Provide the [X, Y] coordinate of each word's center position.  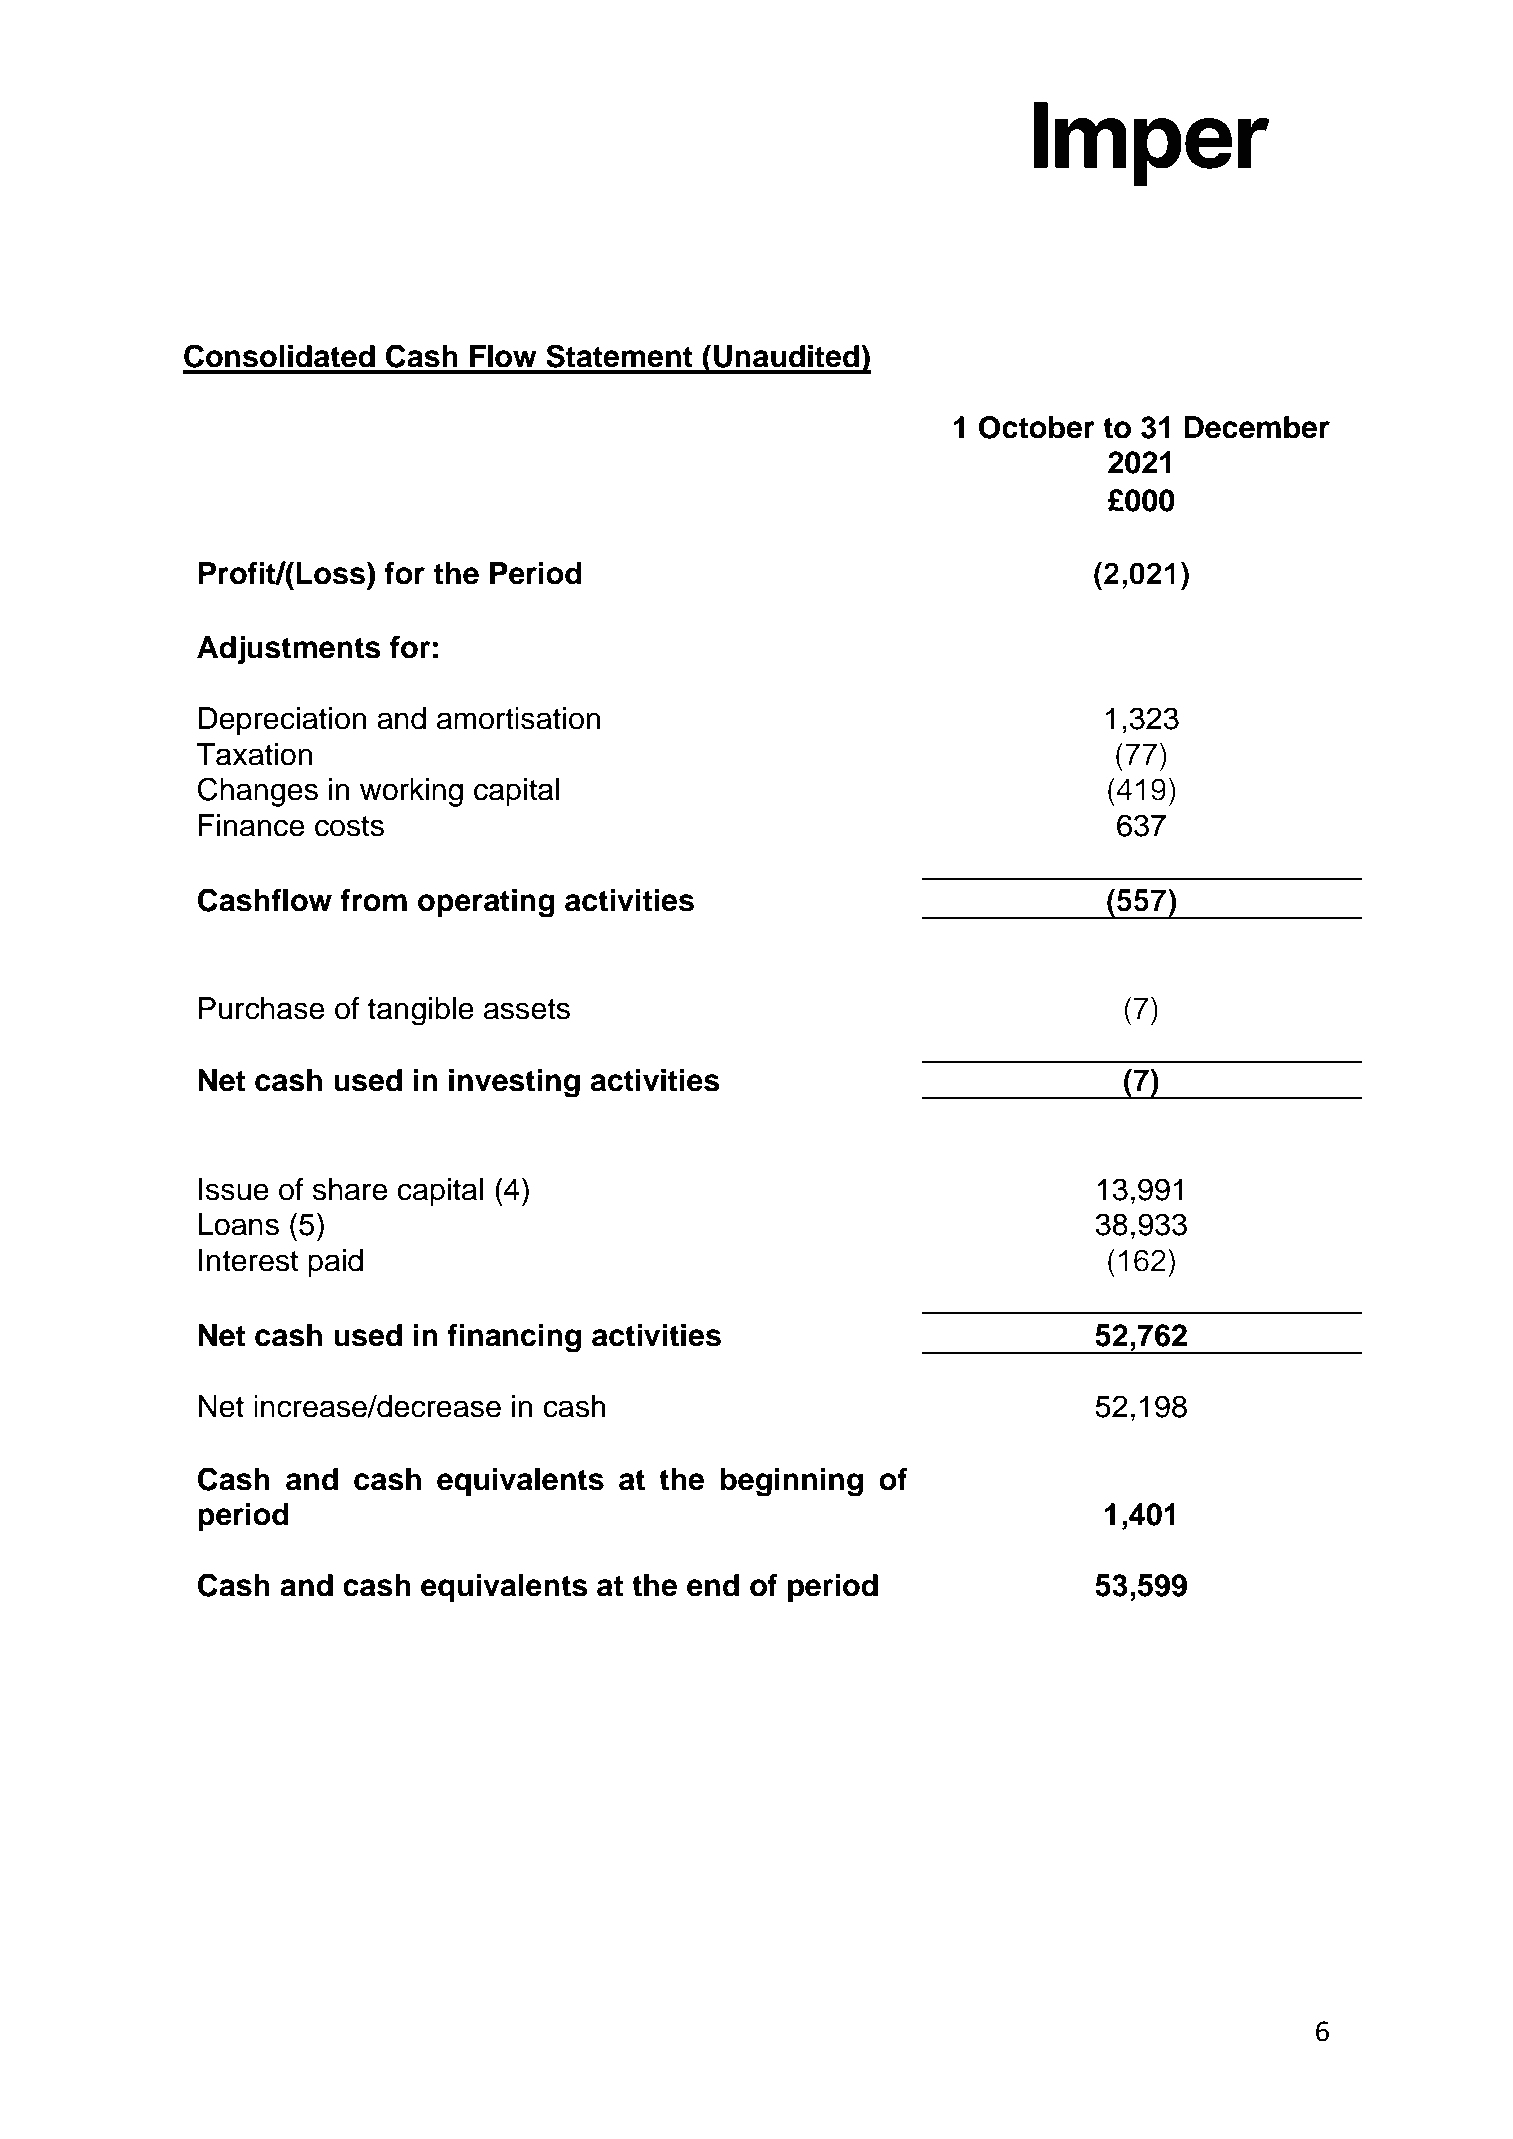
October [1037, 427]
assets [527, 1009]
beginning [791, 1482]
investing [514, 1083]
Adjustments [289, 650]
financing [514, 1338]
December [1257, 427]
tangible [421, 1011]
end [713, 1585]
